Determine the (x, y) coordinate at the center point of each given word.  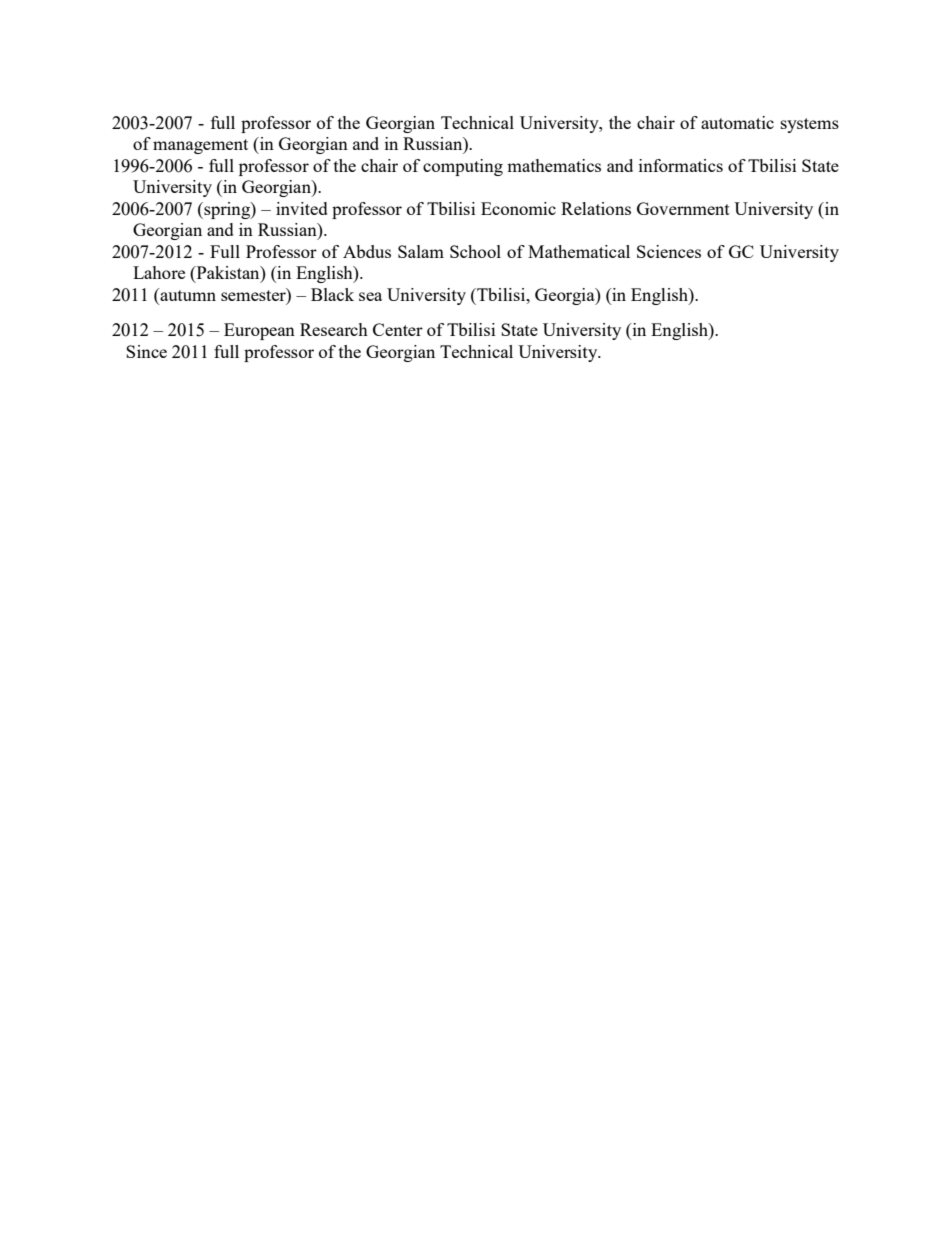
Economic (518, 208)
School (475, 251)
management (200, 146)
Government (683, 208)
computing (463, 167)
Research (334, 329)
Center (398, 329)
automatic (737, 122)
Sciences (669, 251)
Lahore (159, 272)
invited (302, 208)
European (259, 331)
